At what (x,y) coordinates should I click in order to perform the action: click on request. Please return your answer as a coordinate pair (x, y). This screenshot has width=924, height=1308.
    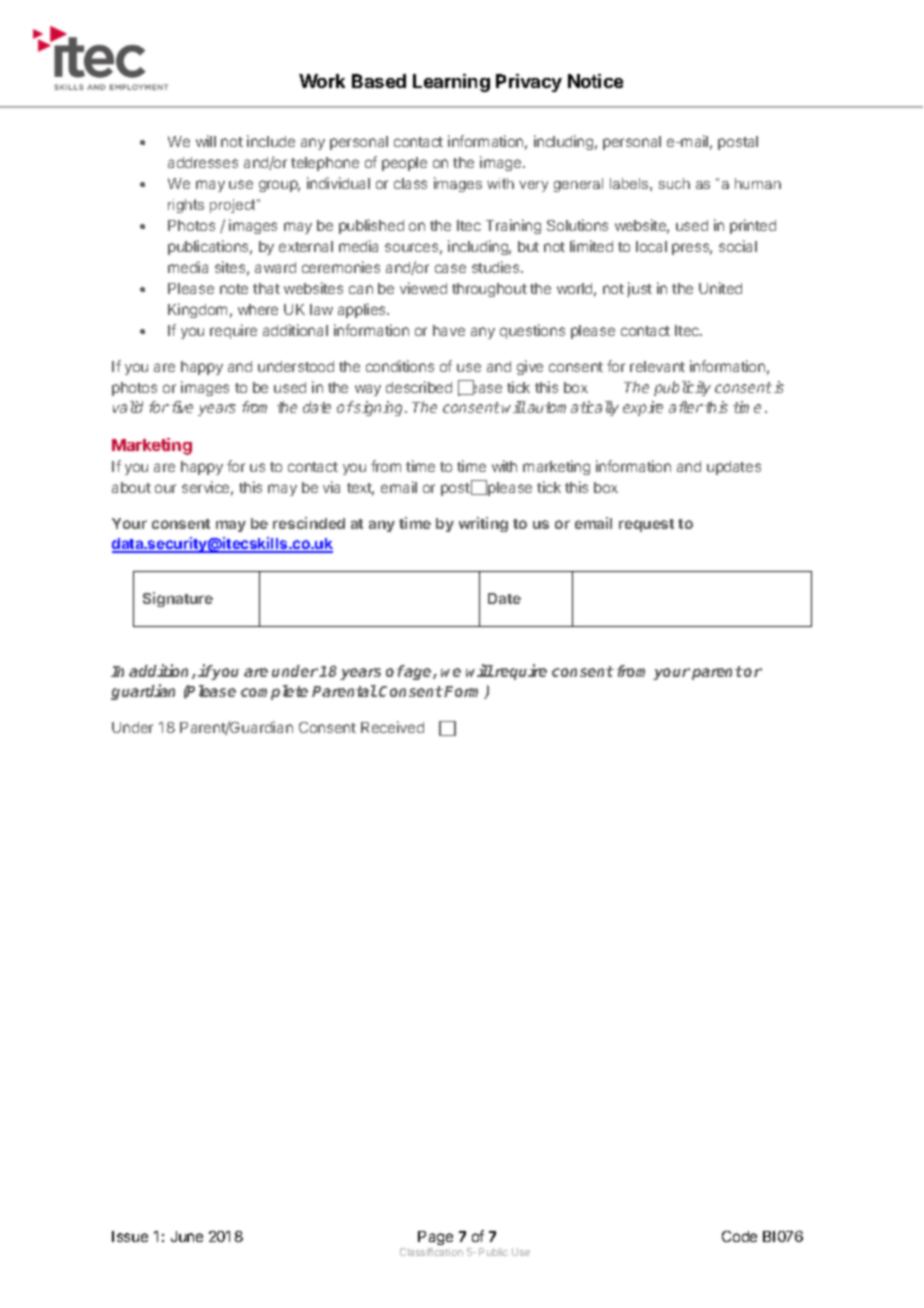
    Looking at the image, I should click on (646, 525).
